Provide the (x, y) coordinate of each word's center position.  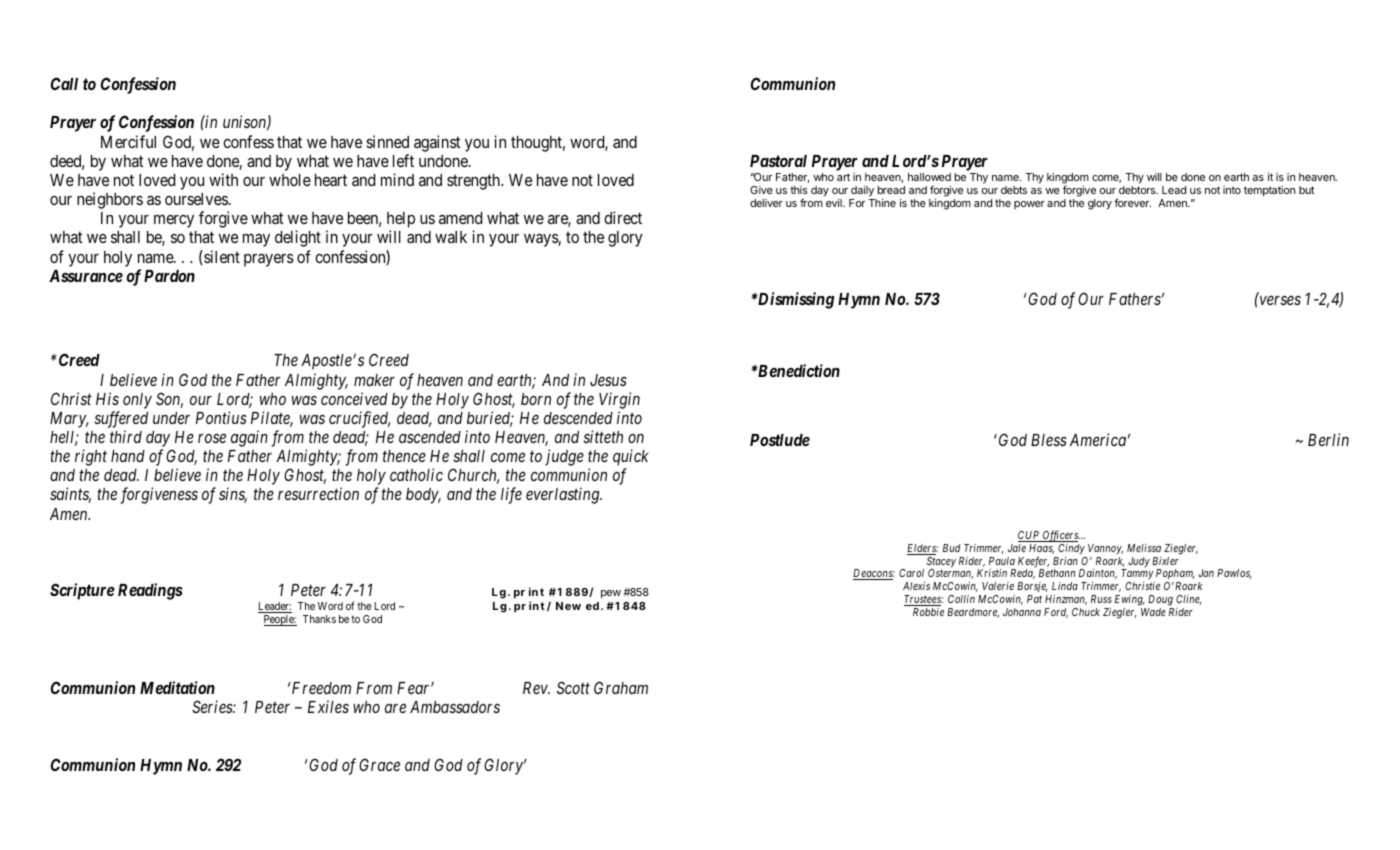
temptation (1269, 191)
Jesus (608, 380)
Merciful (128, 141)
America (1098, 439)
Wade (1153, 612)
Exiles (328, 706)
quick (631, 457)
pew (611, 594)
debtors (1138, 190)
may (256, 240)
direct (623, 217)
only (137, 401)
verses (1280, 300)
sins (233, 495)
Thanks (319, 619)
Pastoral (778, 161)
